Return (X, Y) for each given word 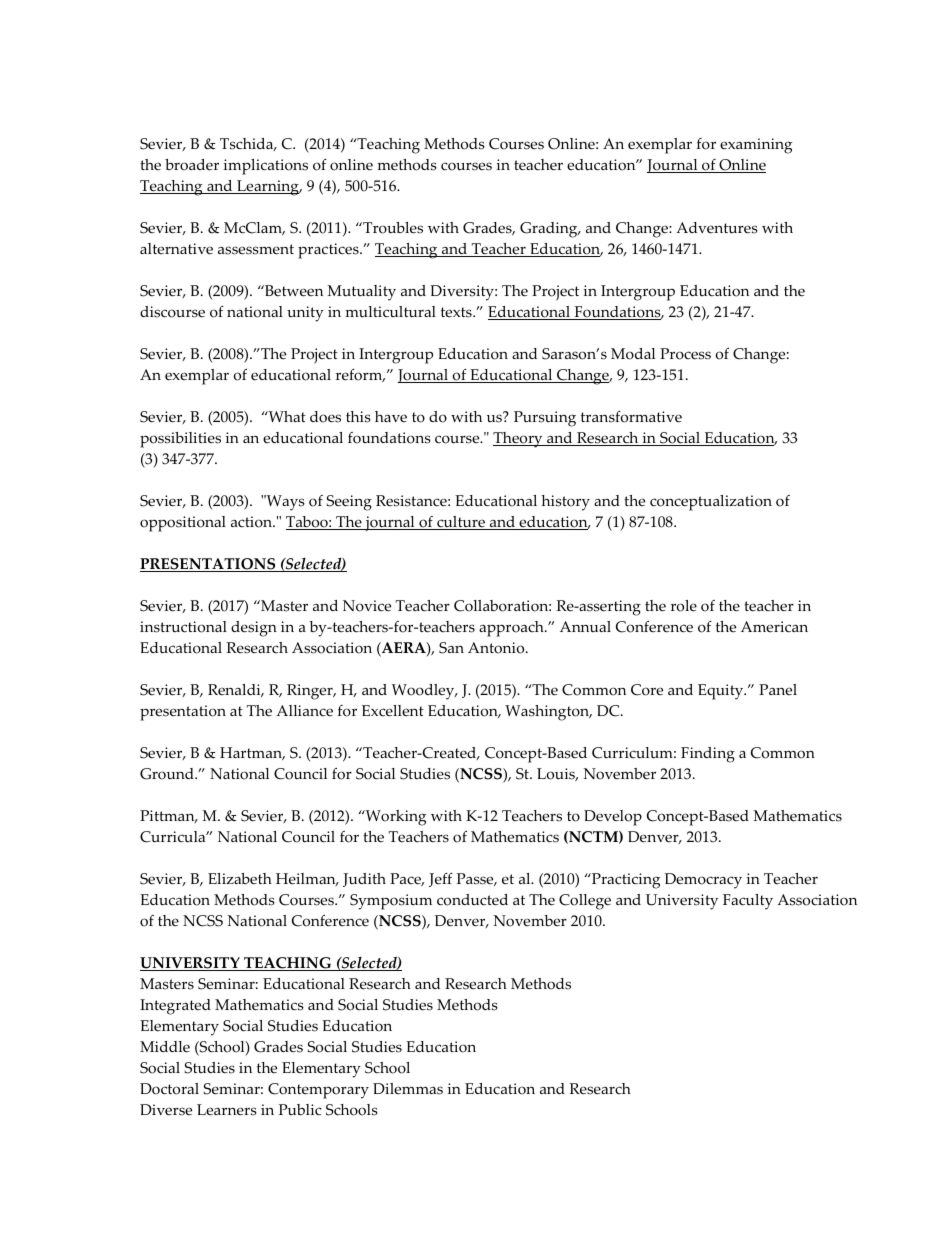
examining (756, 146)
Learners (227, 1110)
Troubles (392, 228)
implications (265, 167)
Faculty (748, 902)
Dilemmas (408, 1089)
